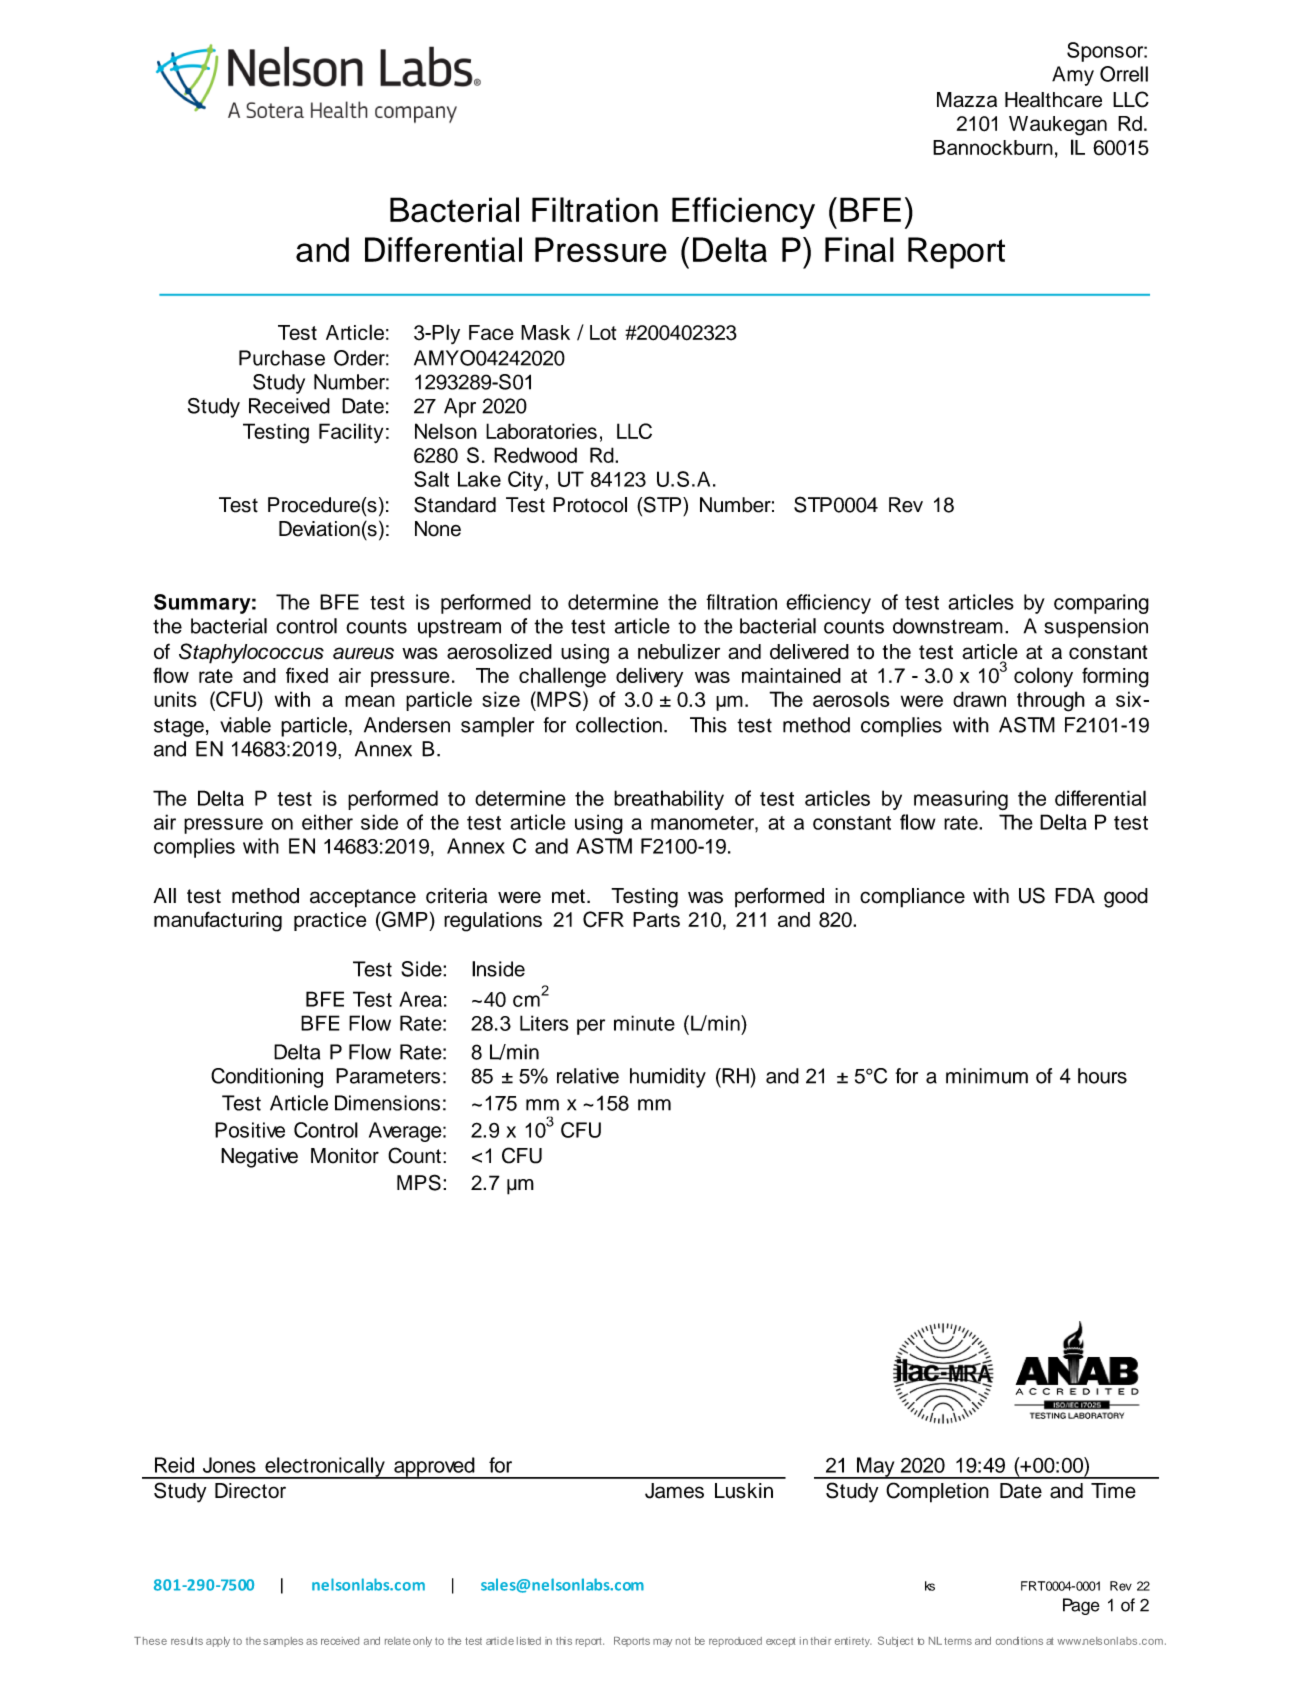 The image size is (1301, 1683). Describe the element at coordinates (987, 1076) in the screenshot. I see `minimum` at that location.
